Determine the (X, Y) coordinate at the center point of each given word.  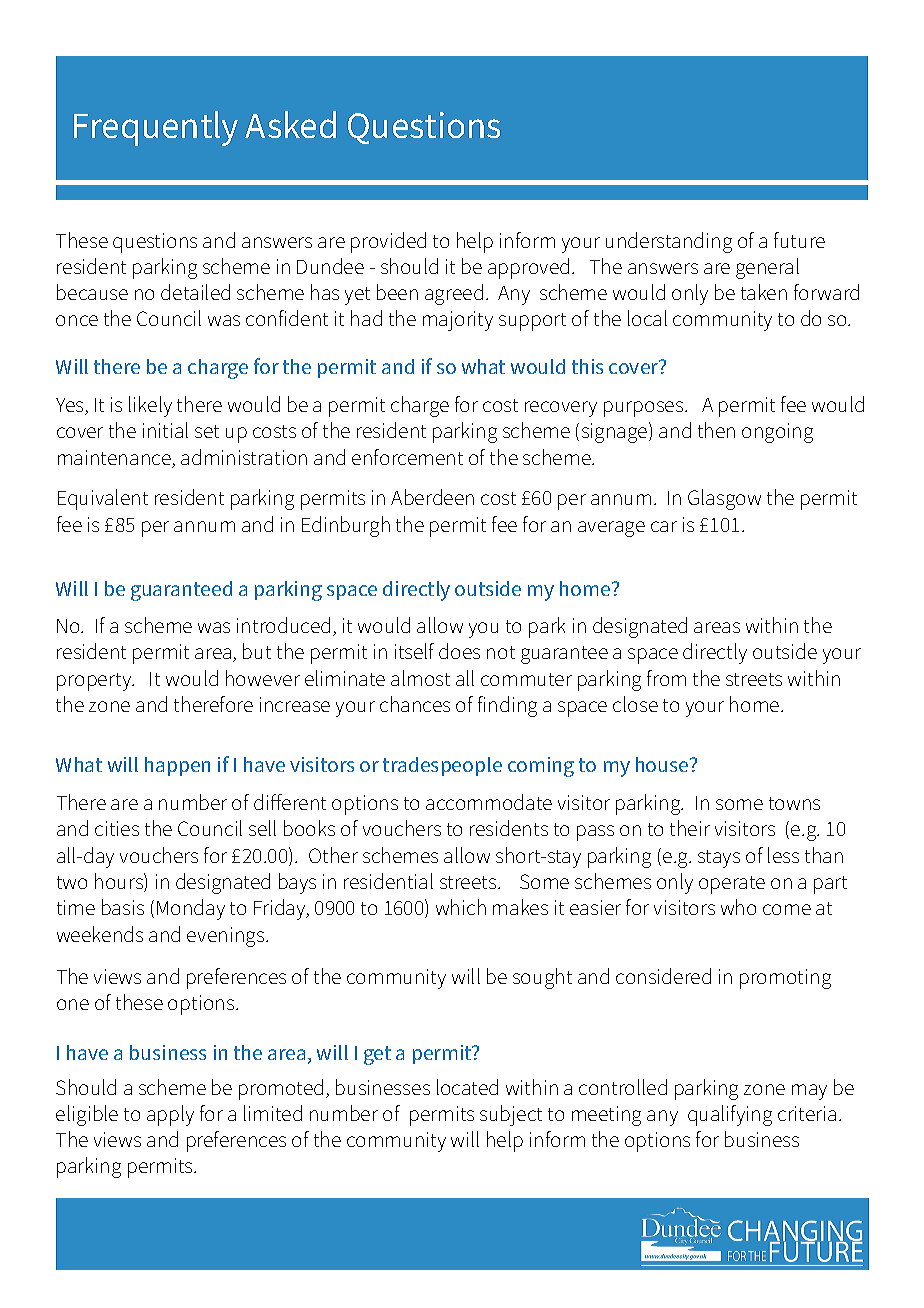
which (461, 907)
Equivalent (103, 499)
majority (458, 321)
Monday (191, 909)
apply (170, 1115)
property (95, 682)
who (738, 907)
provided (388, 242)
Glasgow (724, 499)
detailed (195, 292)
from (666, 678)
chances (415, 704)
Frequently (156, 128)
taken (764, 292)
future (799, 240)
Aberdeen (432, 497)
